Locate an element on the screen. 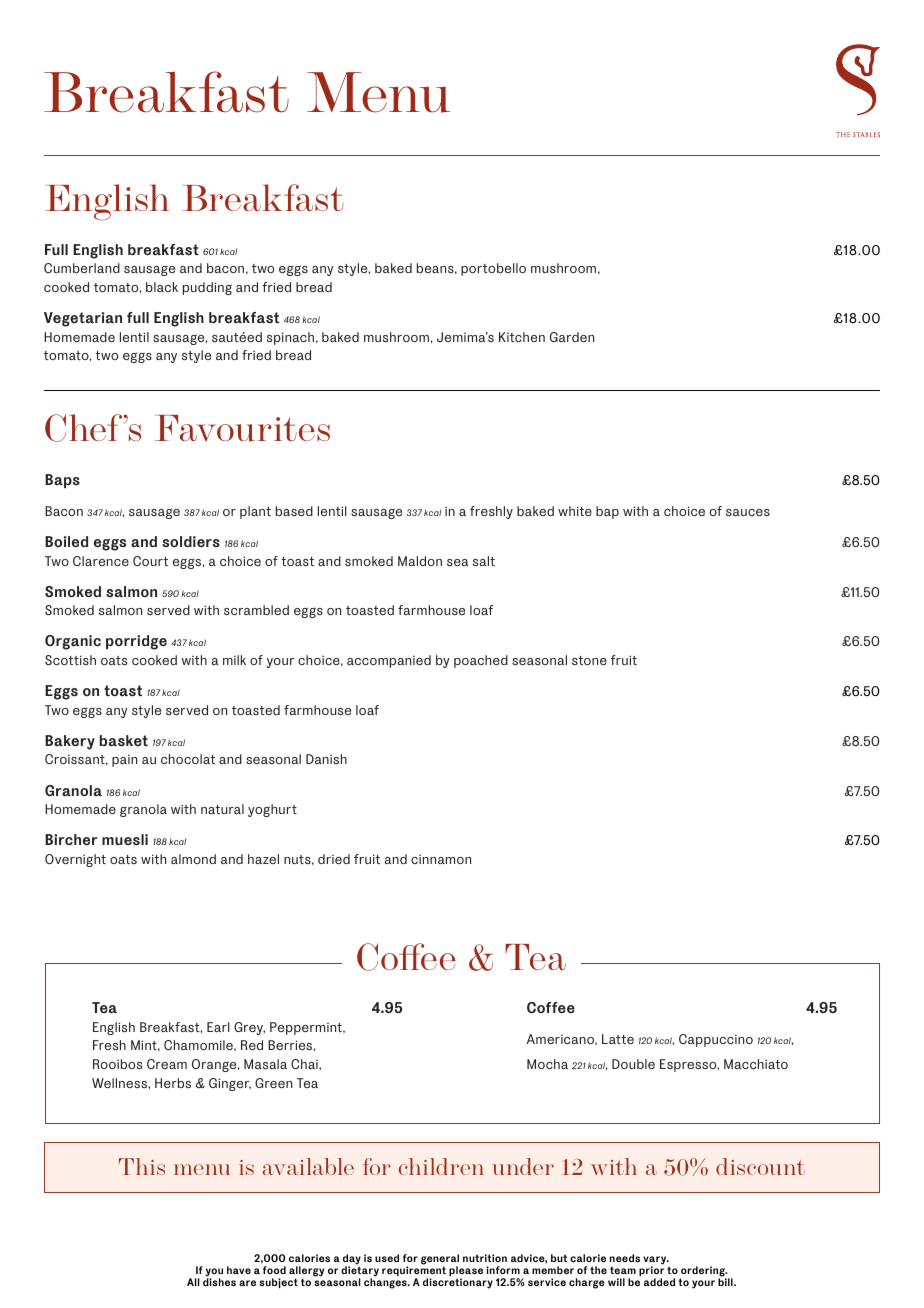  Danish is located at coordinates (326, 759).
